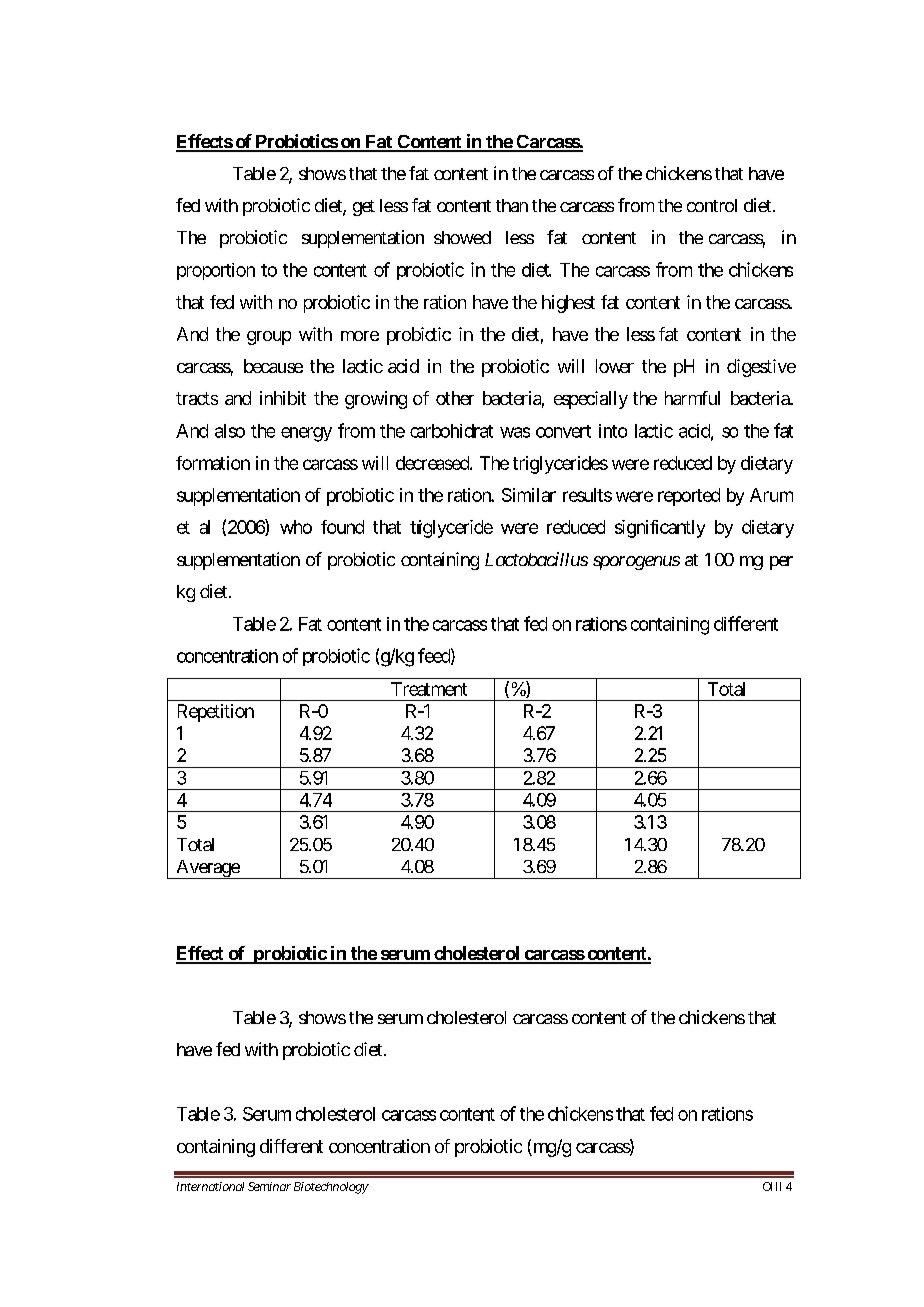 The image size is (924, 1307). I want to click on per, so click(781, 563).
